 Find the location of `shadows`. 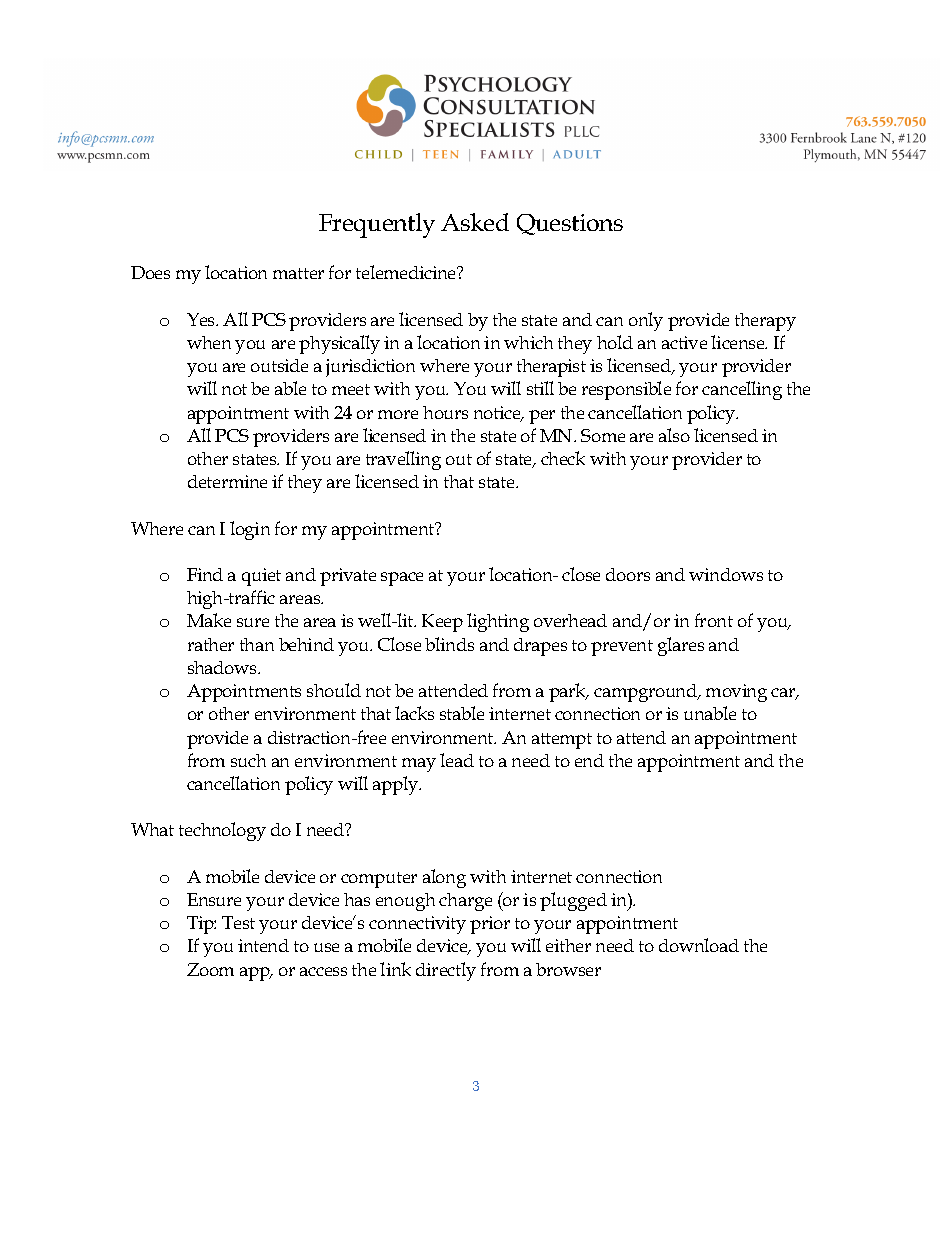

shadows is located at coordinates (224, 667).
